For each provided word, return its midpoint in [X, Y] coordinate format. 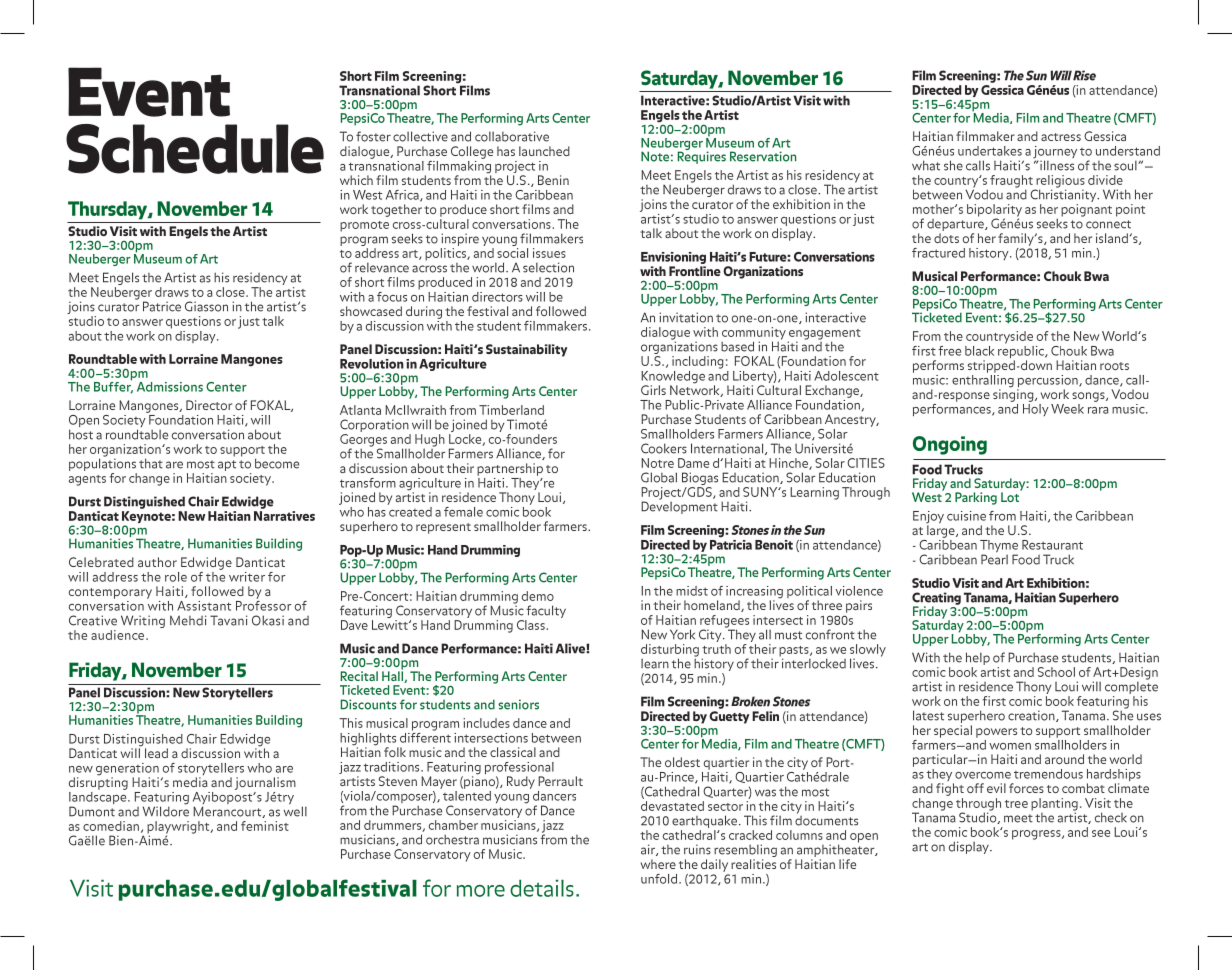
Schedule [195, 149]
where [658, 864]
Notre [657, 463]
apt [227, 465]
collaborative [512, 136]
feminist [265, 826]
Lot [1011, 496]
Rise [1084, 75]
